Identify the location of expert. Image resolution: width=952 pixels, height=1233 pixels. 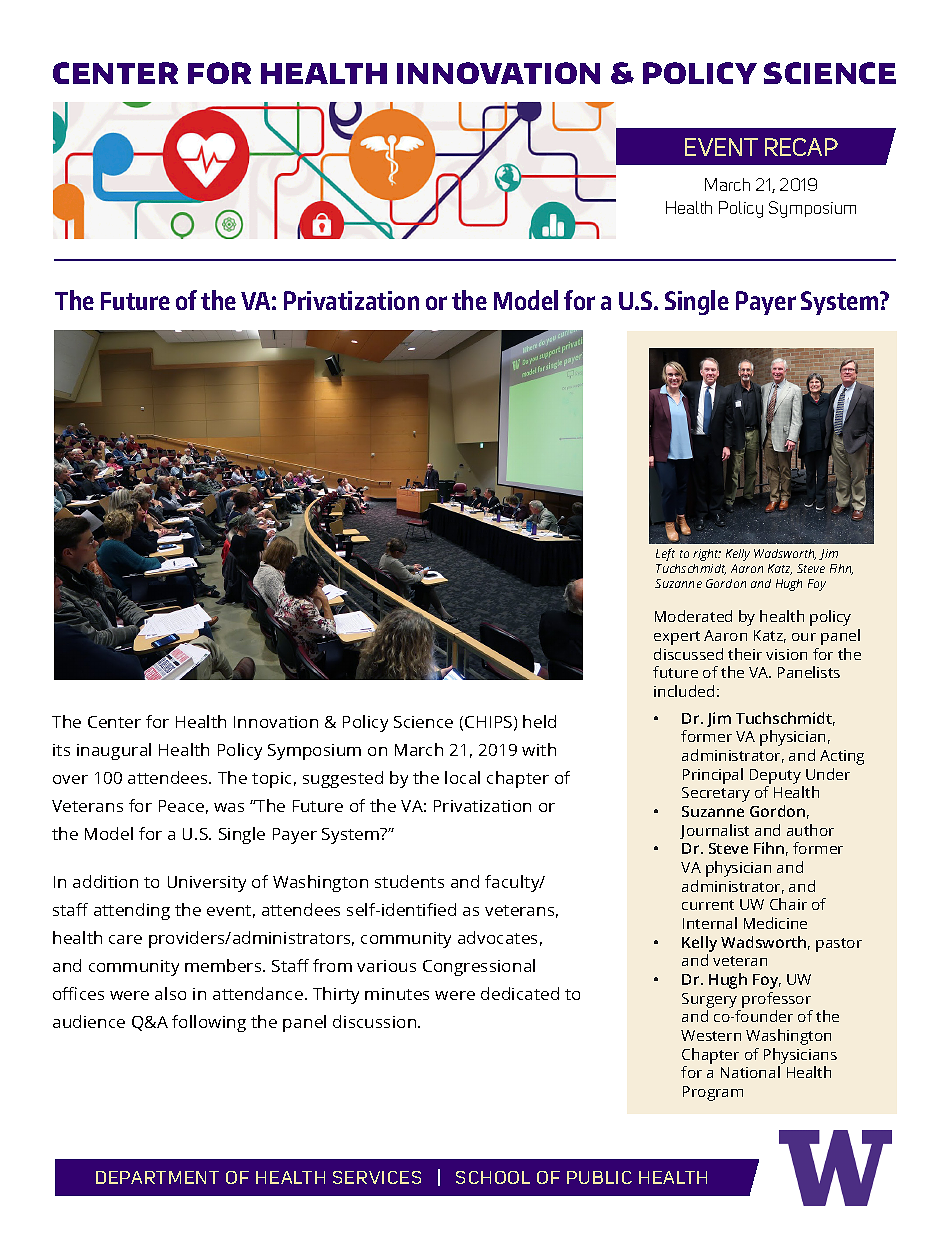
(677, 638).
